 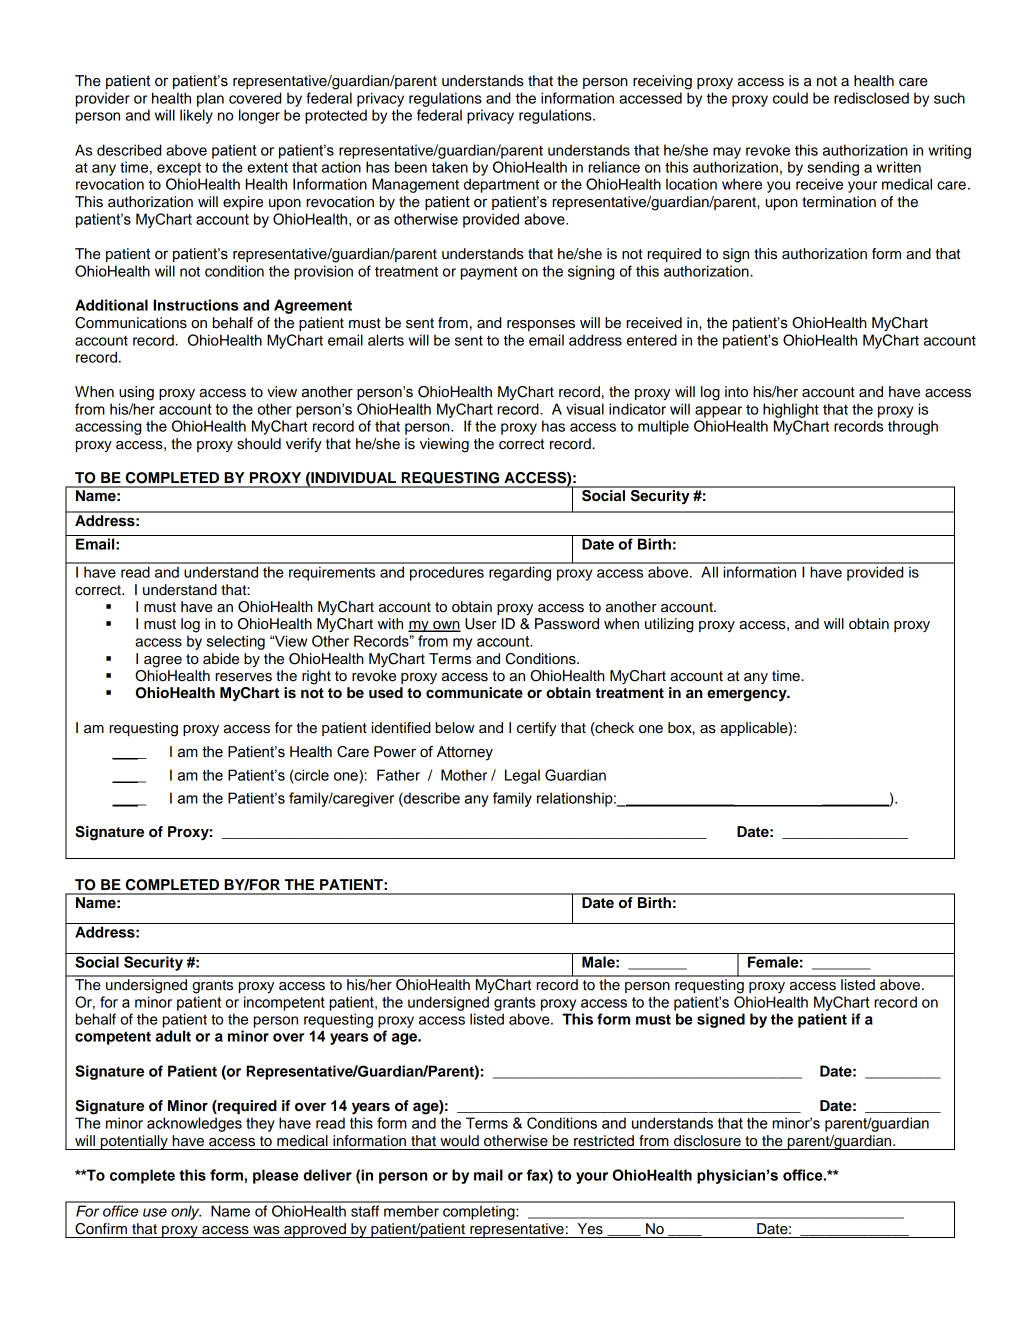 I want to click on Yes, so click(x=590, y=1229).
